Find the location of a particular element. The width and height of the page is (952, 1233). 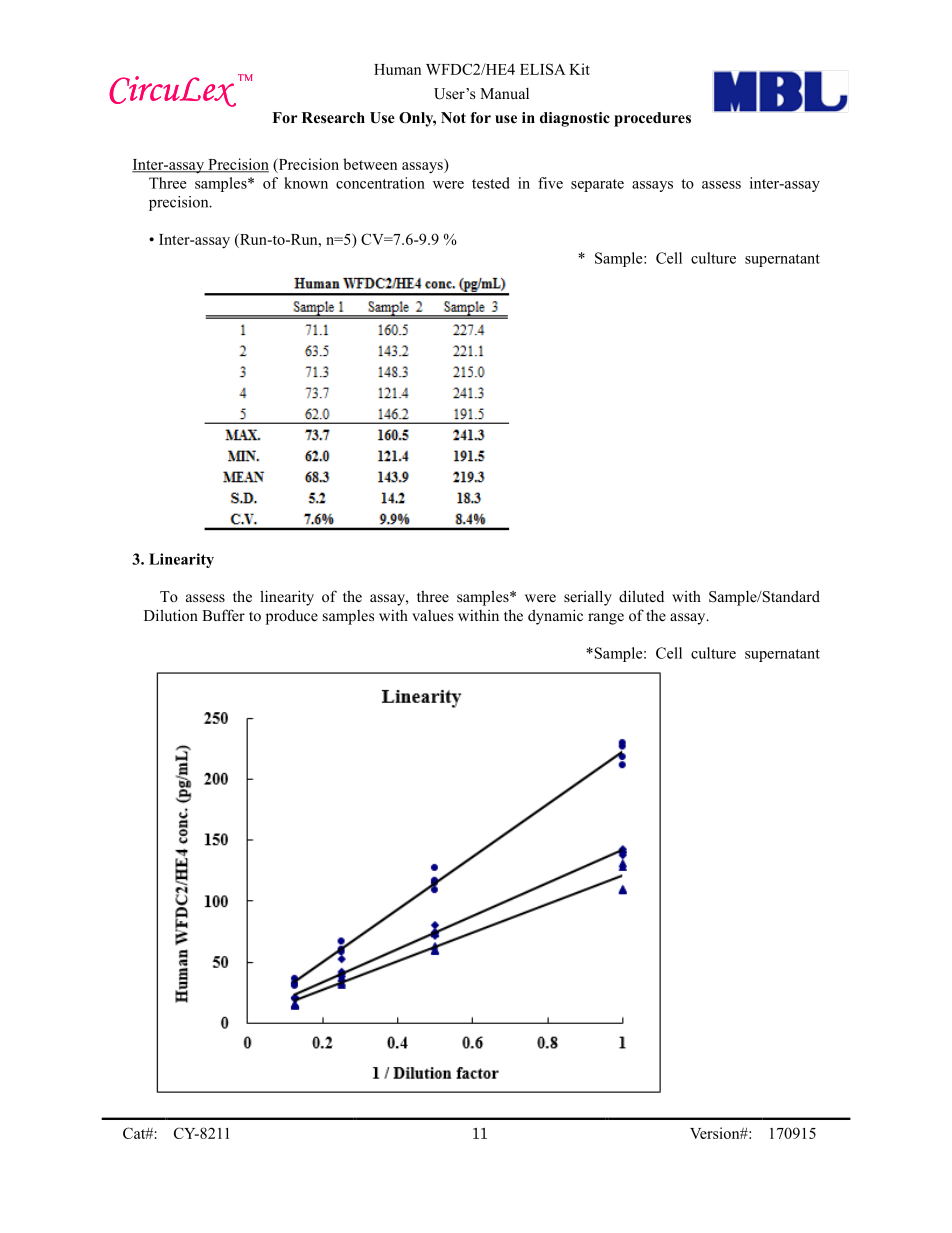

concentration is located at coordinates (380, 183).
